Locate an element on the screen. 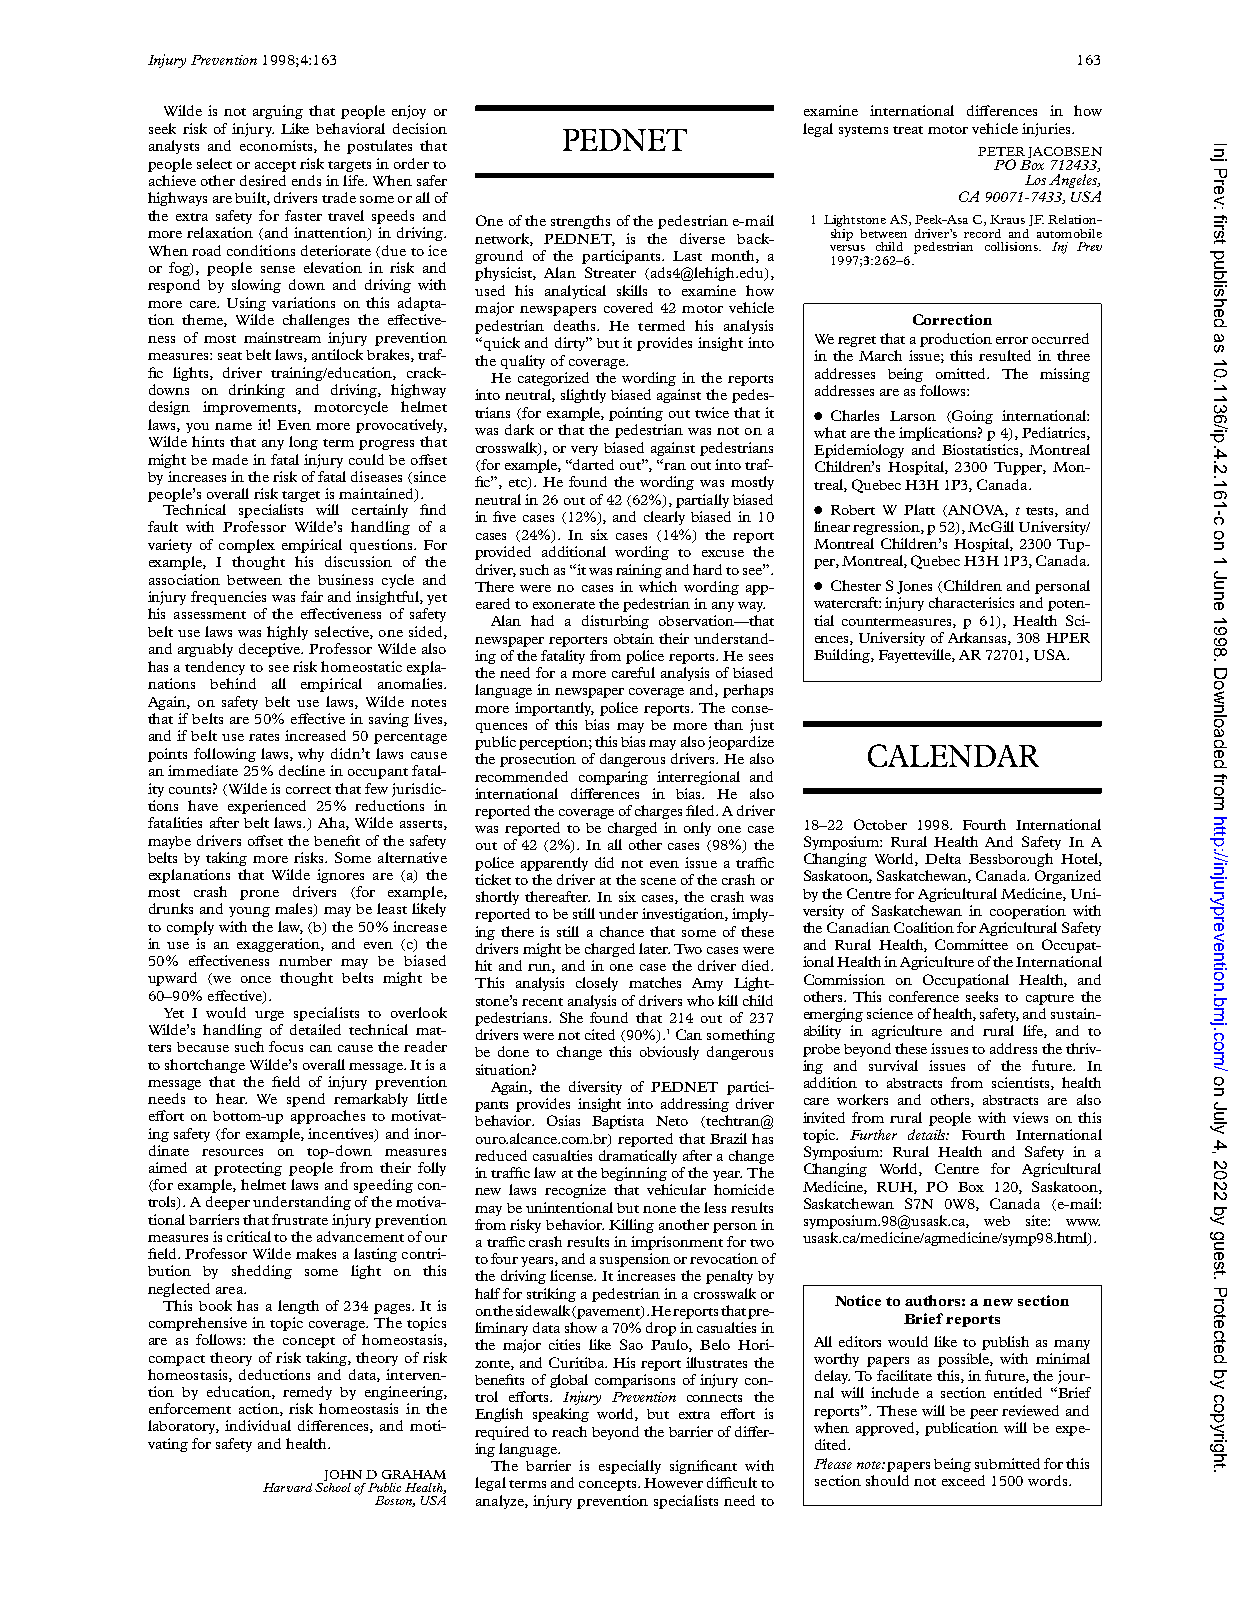 The image size is (1249, 1616). frustrate is located at coordinates (300, 1219).
